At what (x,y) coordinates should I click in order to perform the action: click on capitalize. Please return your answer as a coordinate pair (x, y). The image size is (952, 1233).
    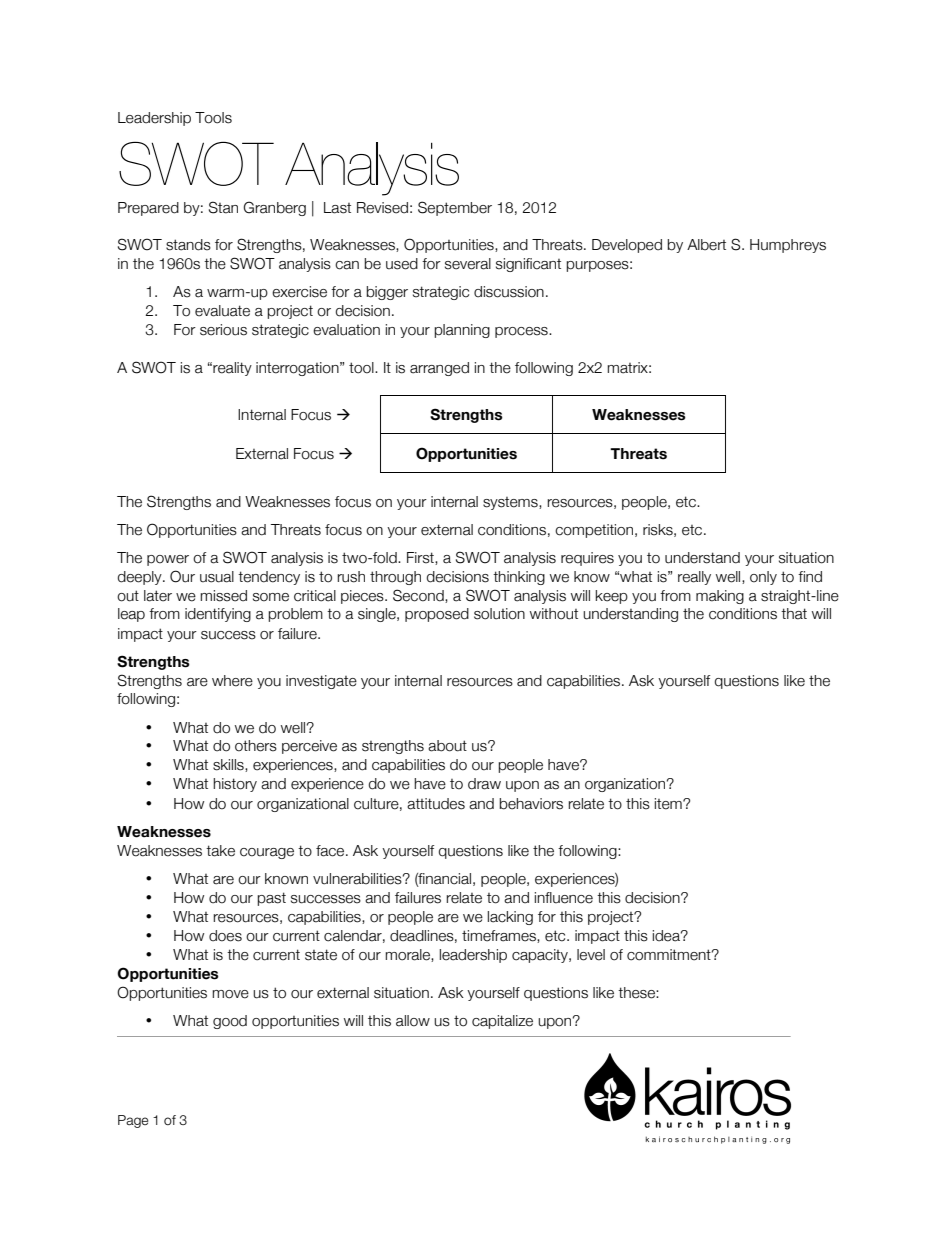
    Looking at the image, I should click on (502, 1022).
